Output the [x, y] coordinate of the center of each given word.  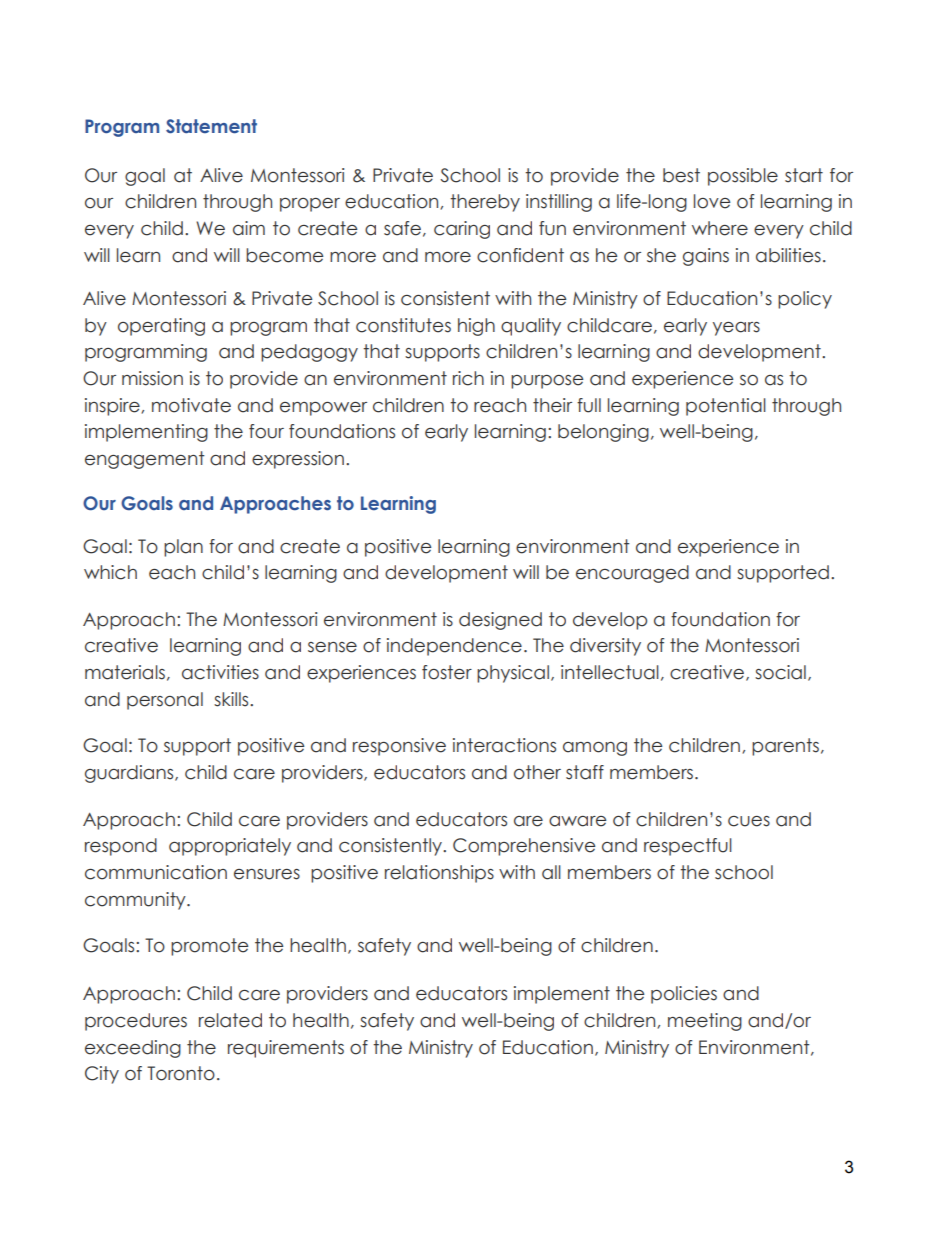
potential [726, 407]
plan [183, 548]
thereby [485, 203]
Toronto [181, 1073]
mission [152, 378]
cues [749, 821]
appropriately [230, 847]
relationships [439, 874]
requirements [286, 1049]
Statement [211, 126]
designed [500, 621]
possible [743, 177]
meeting [705, 1022]
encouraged [632, 574]
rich [468, 378]
